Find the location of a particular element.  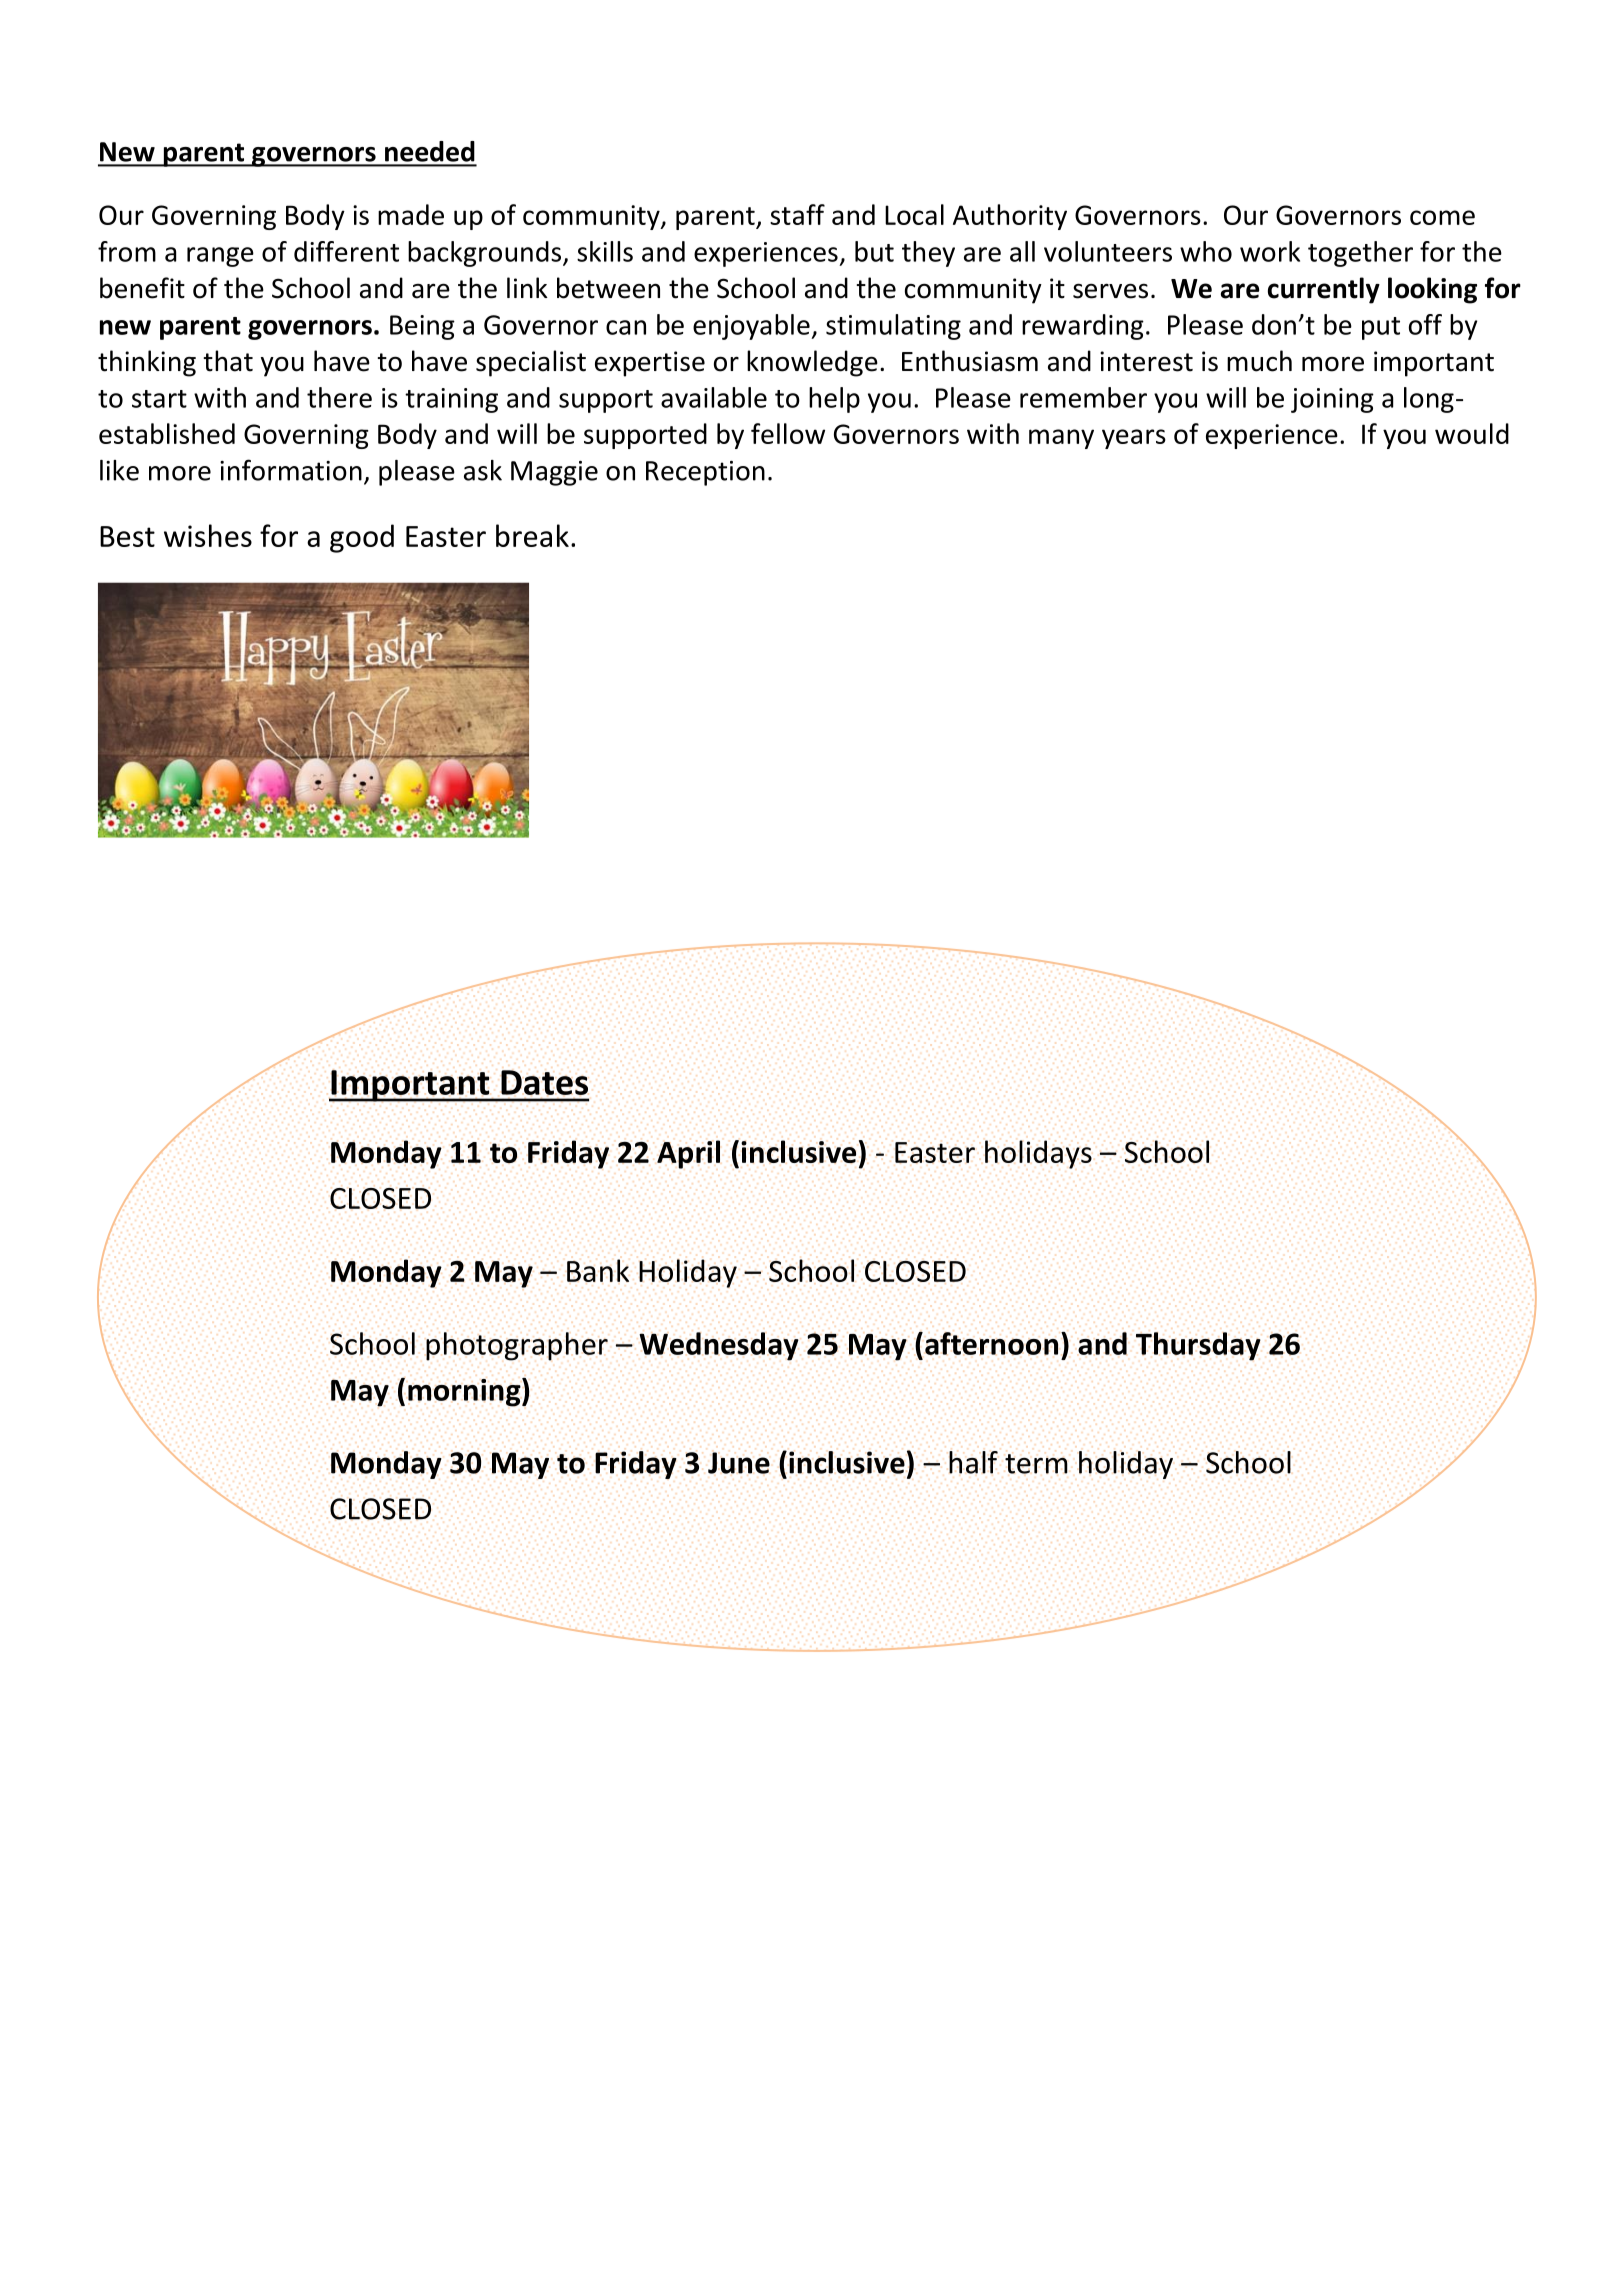

good is located at coordinates (362, 538).
